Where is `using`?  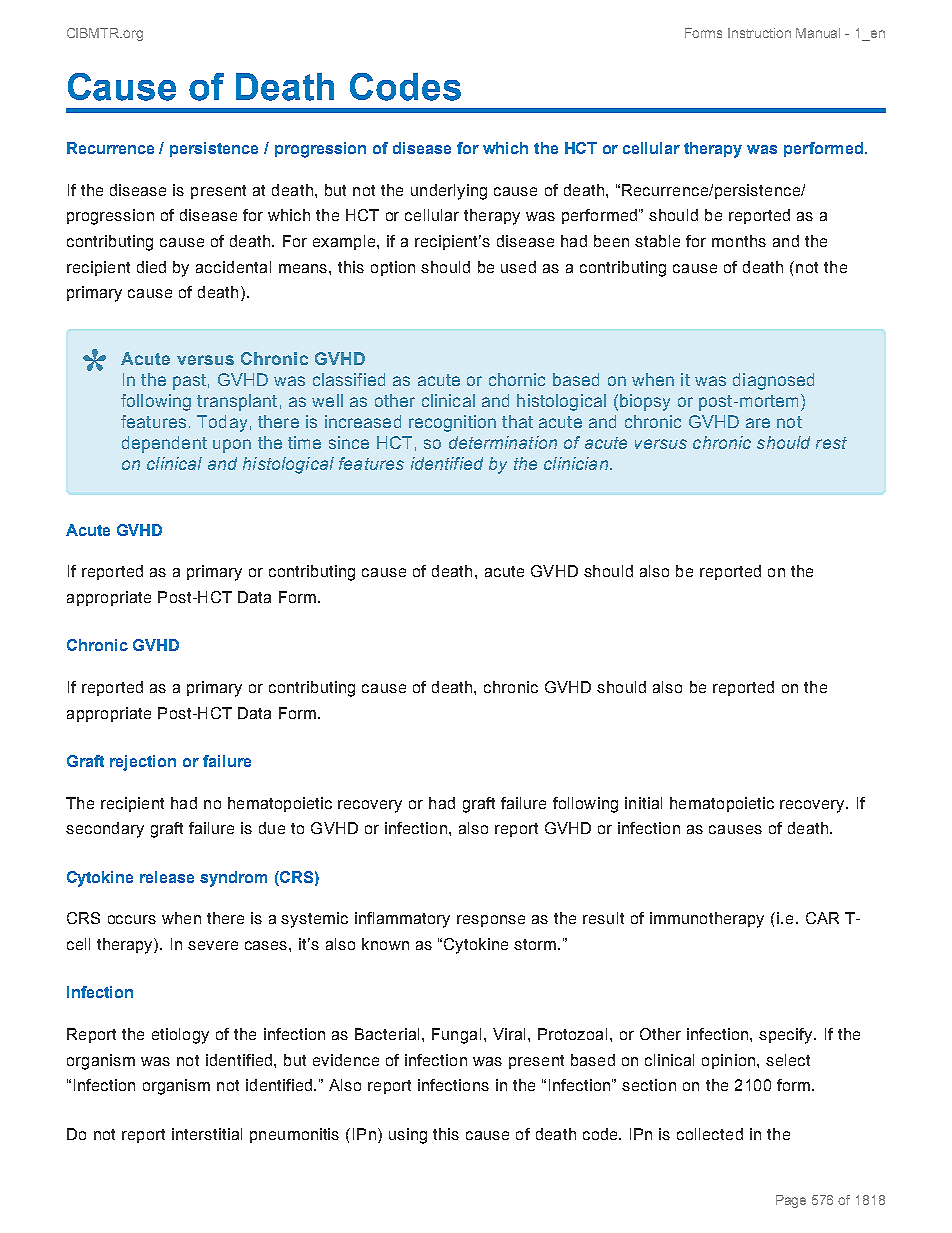 using is located at coordinates (408, 1136).
